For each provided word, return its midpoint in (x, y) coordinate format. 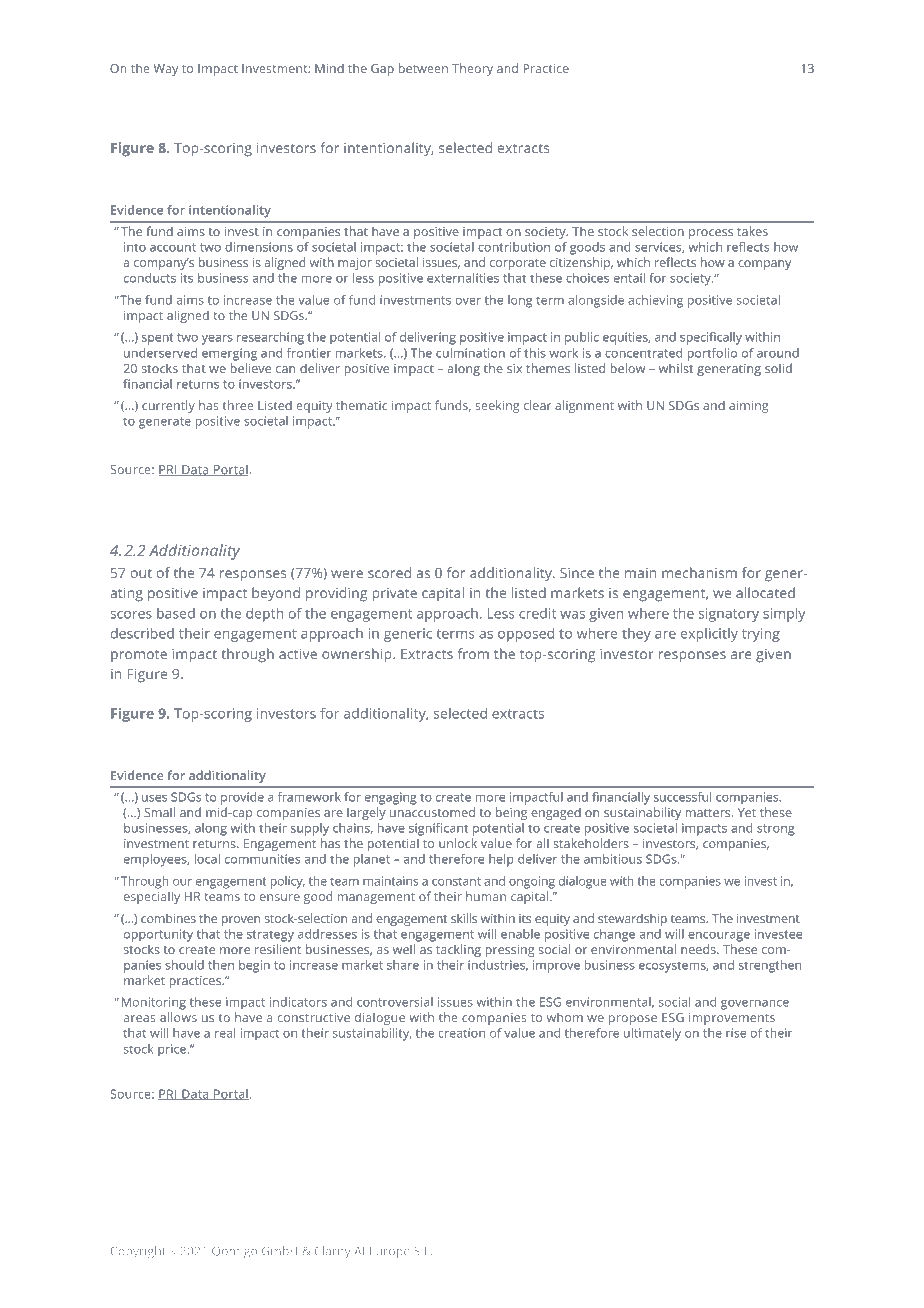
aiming (748, 407)
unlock (458, 843)
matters (709, 813)
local (207, 859)
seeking (497, 406)
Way (166, 70)
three (238, 405)
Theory (472, 69)
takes (752, 231)
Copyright (138, 1252)
